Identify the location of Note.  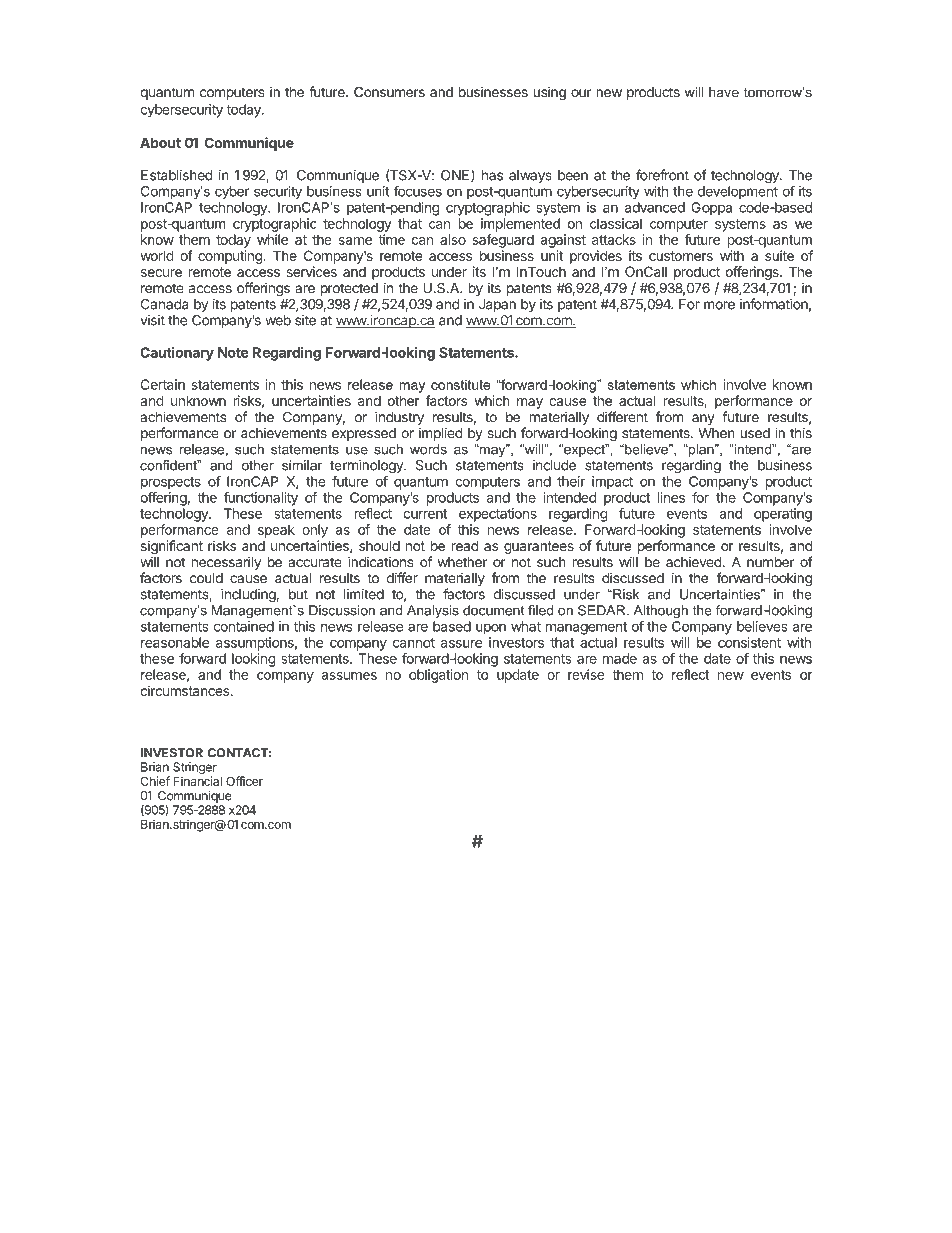
(233, 352).
